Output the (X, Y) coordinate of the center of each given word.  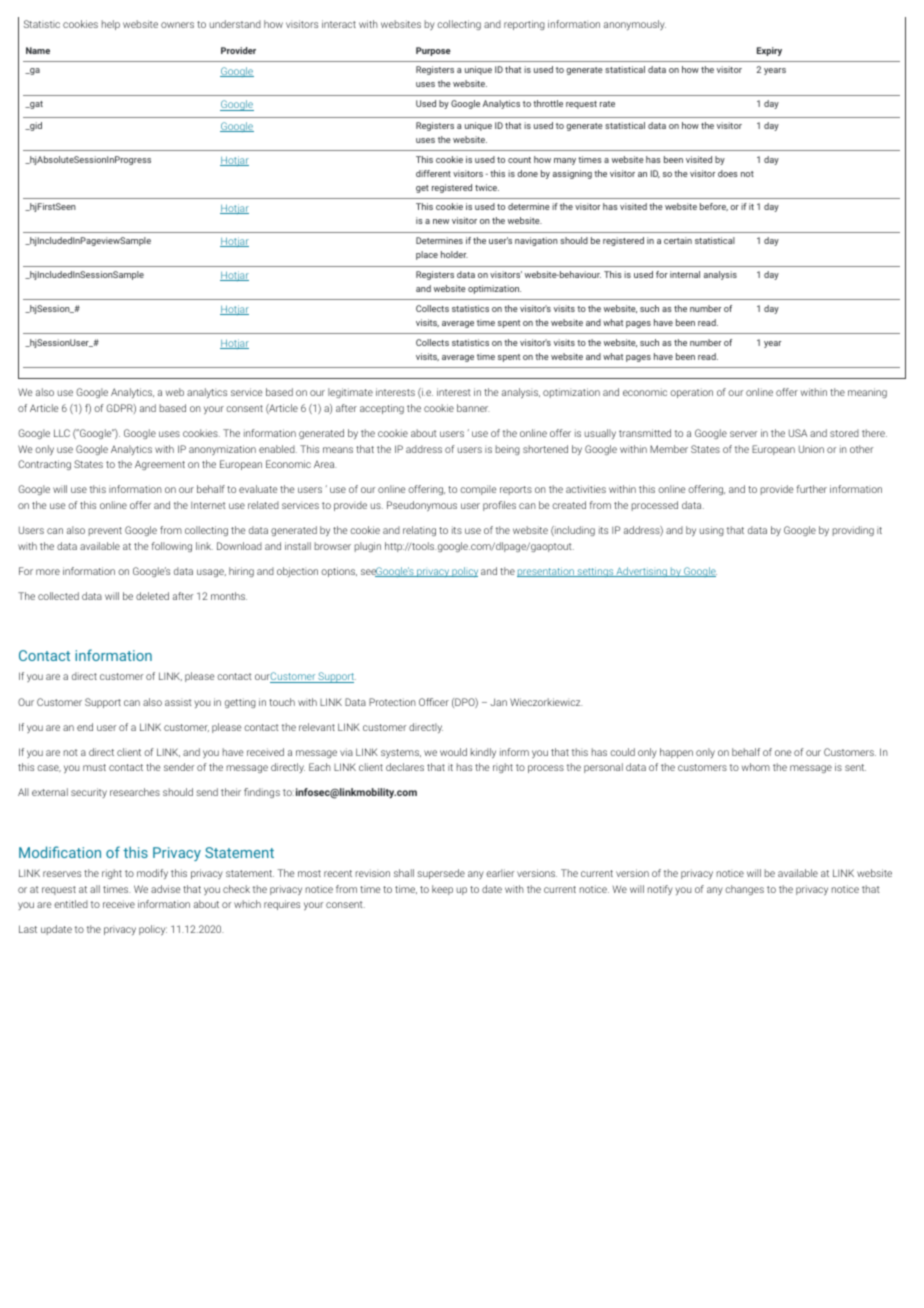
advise (165, 889)
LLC (62, 433)
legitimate (350, 393)
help (111, 25)
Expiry (769, 51)
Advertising (641, 572)
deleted (152, 596)
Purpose (433, 51)
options (339, 572)
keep (442, 890)
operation (691, 393)
